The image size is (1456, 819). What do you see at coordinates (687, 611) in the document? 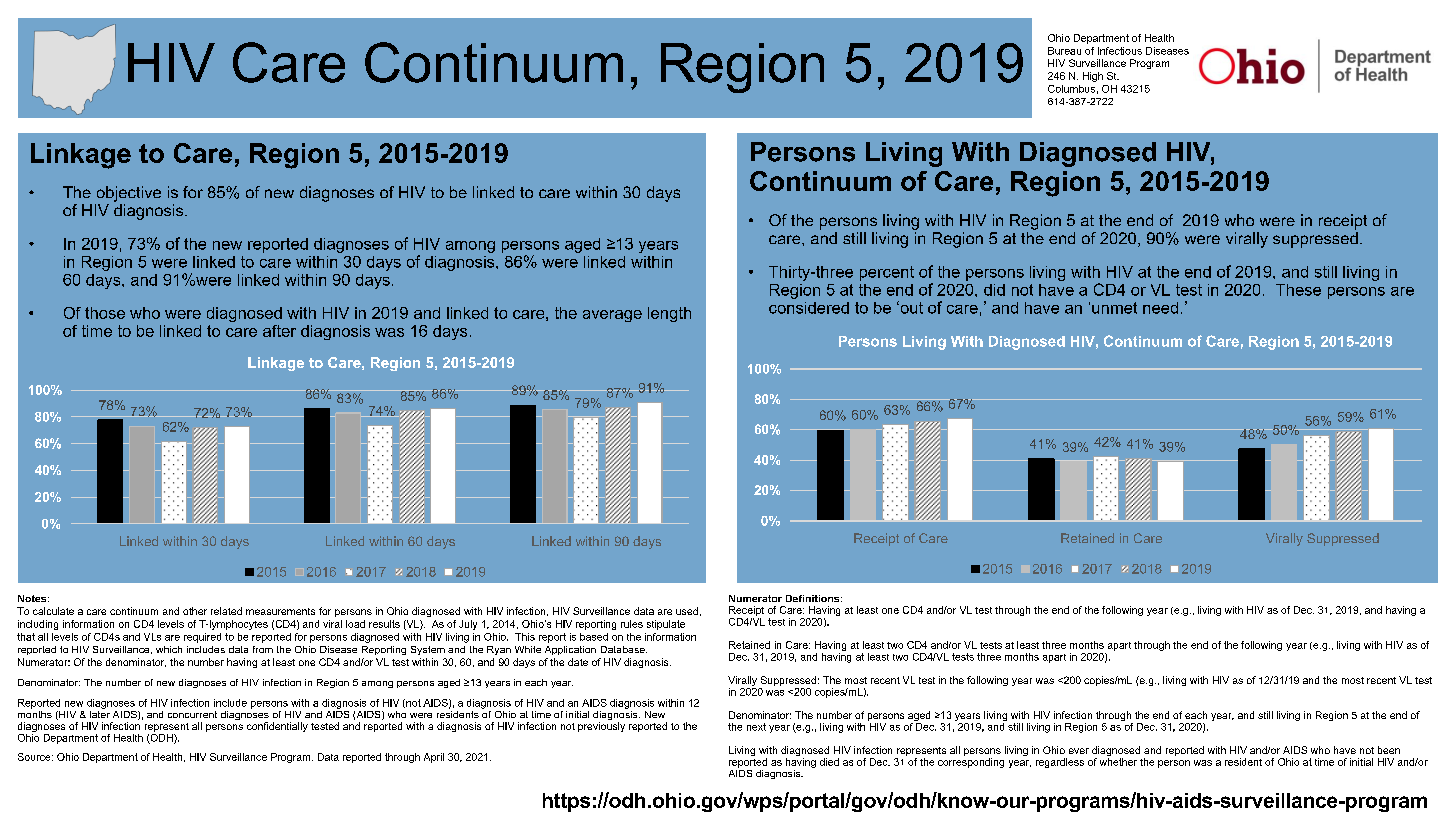
I see `used` at bounding box center [687, 611].
